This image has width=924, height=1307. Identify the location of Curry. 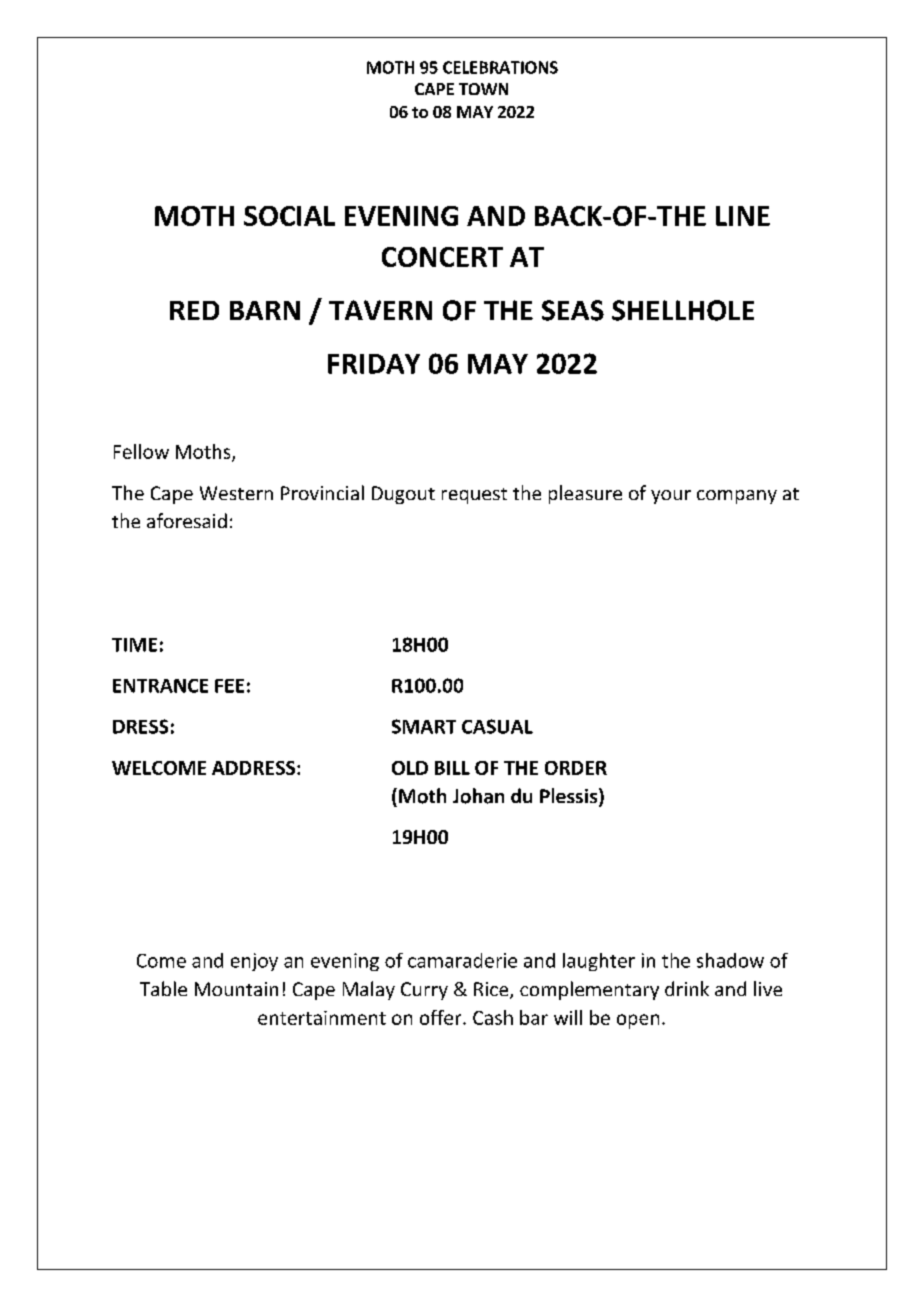
(424, 991).
